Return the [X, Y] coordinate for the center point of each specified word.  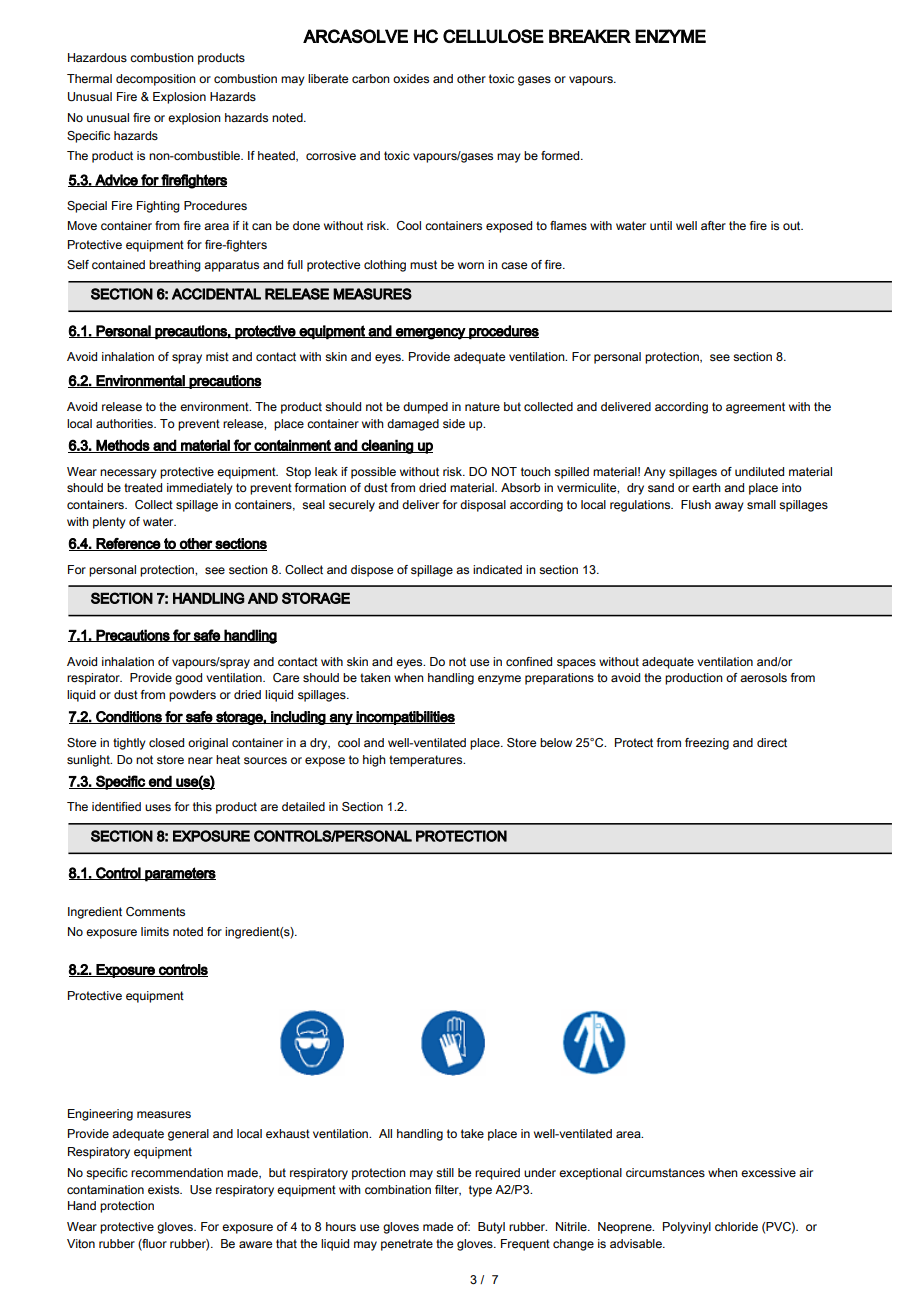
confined [529, 661]
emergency [430, 334]
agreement [755, 408]
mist [217, 356]
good [188, 679]
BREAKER [590, 36]
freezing [707, 744]
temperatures [427, 761]
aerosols [763, 677]
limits [155, 931]
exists [165, 1190]
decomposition [156, 80]
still [445, 1173]
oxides [411, 79]
